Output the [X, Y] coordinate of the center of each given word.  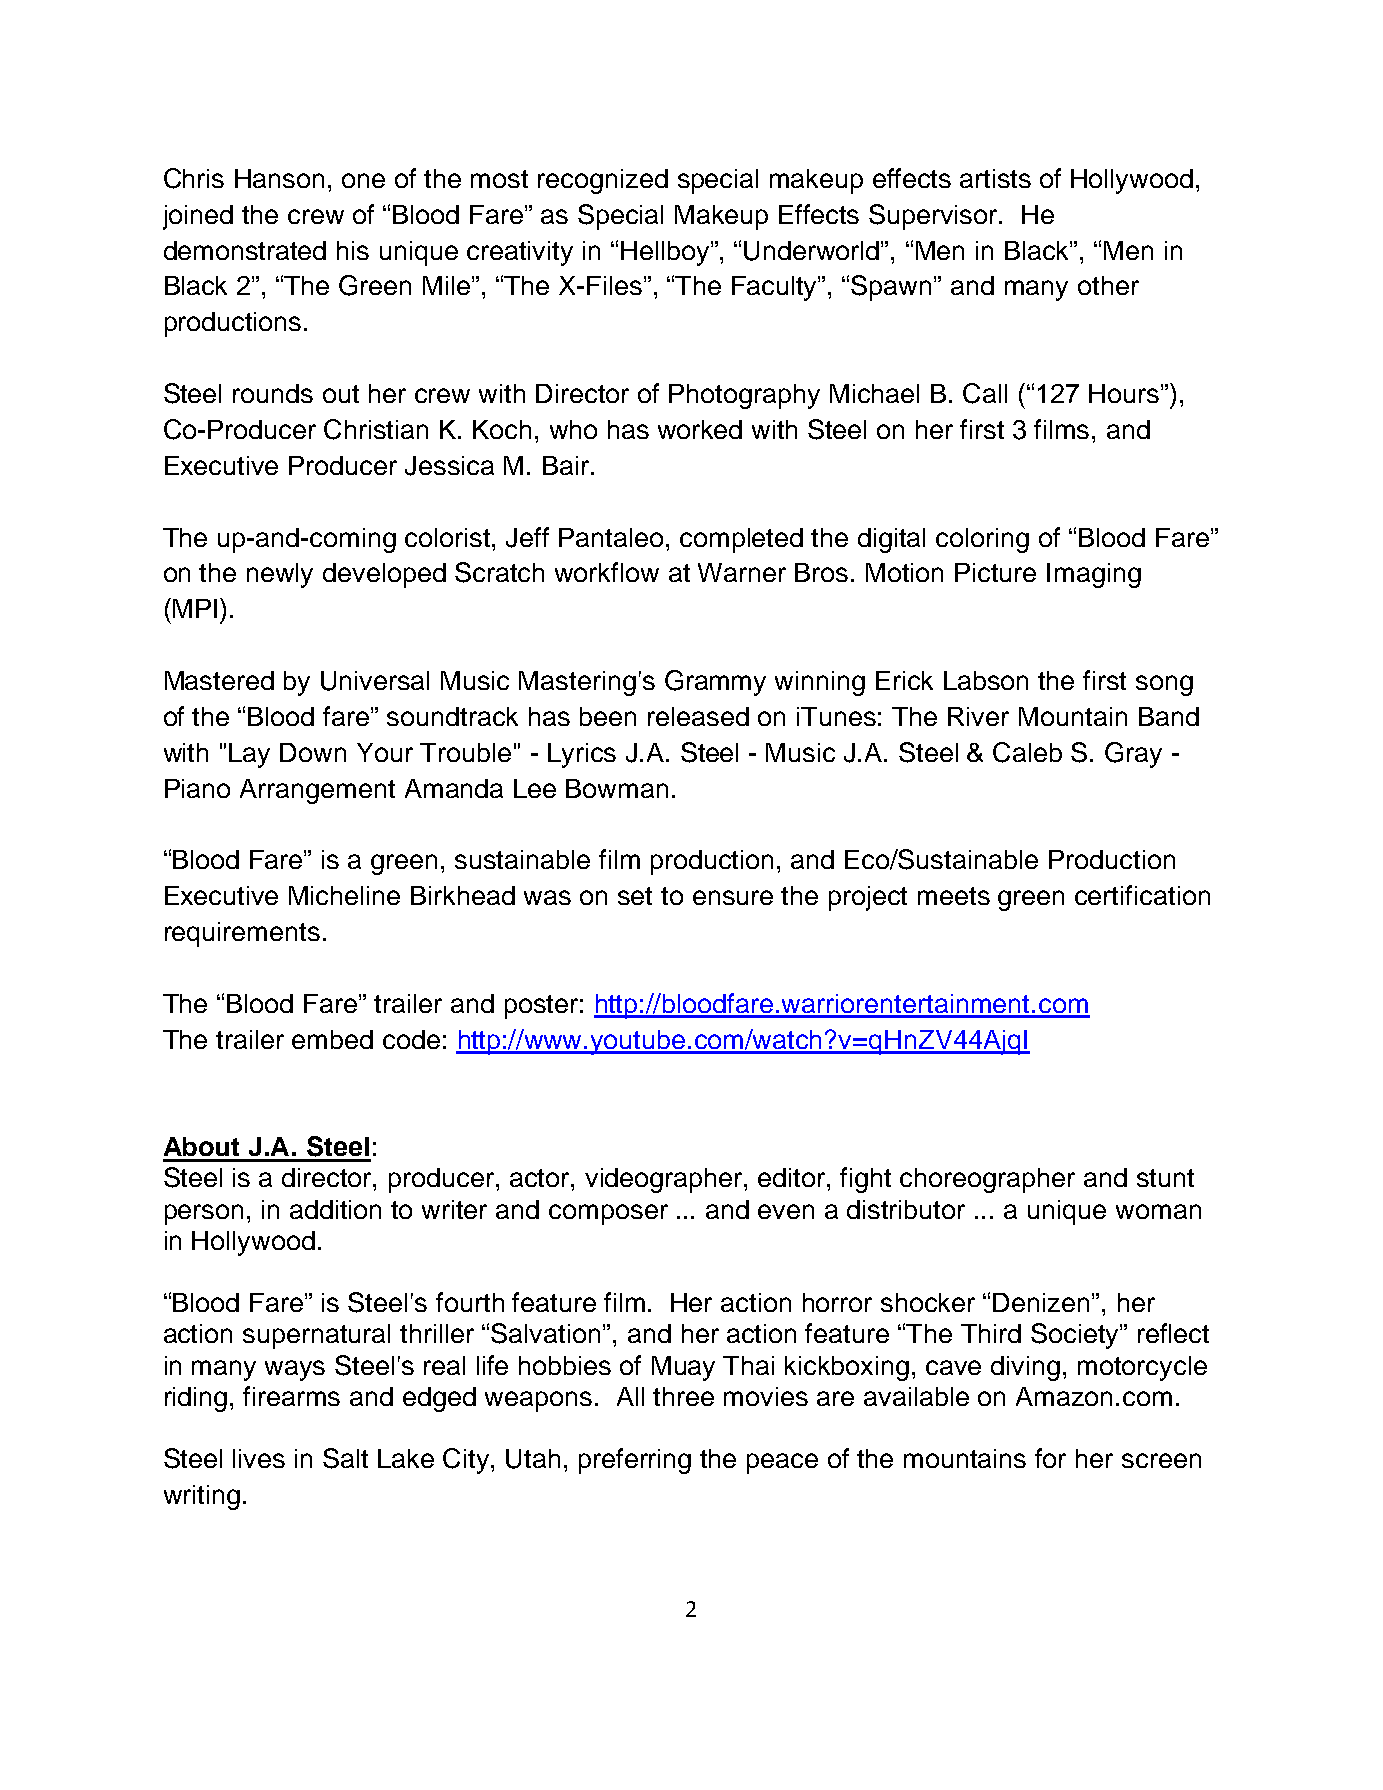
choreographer [987, 1180]
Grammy [715, 683]
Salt [345, 1458]
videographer [665, 1180]
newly [280, 575]
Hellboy [666, 253]
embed [332, 1039]
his [353, 250]
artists [995, 178]
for [1050, 1458]
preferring [635, 1461]
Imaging [1094, 575]
